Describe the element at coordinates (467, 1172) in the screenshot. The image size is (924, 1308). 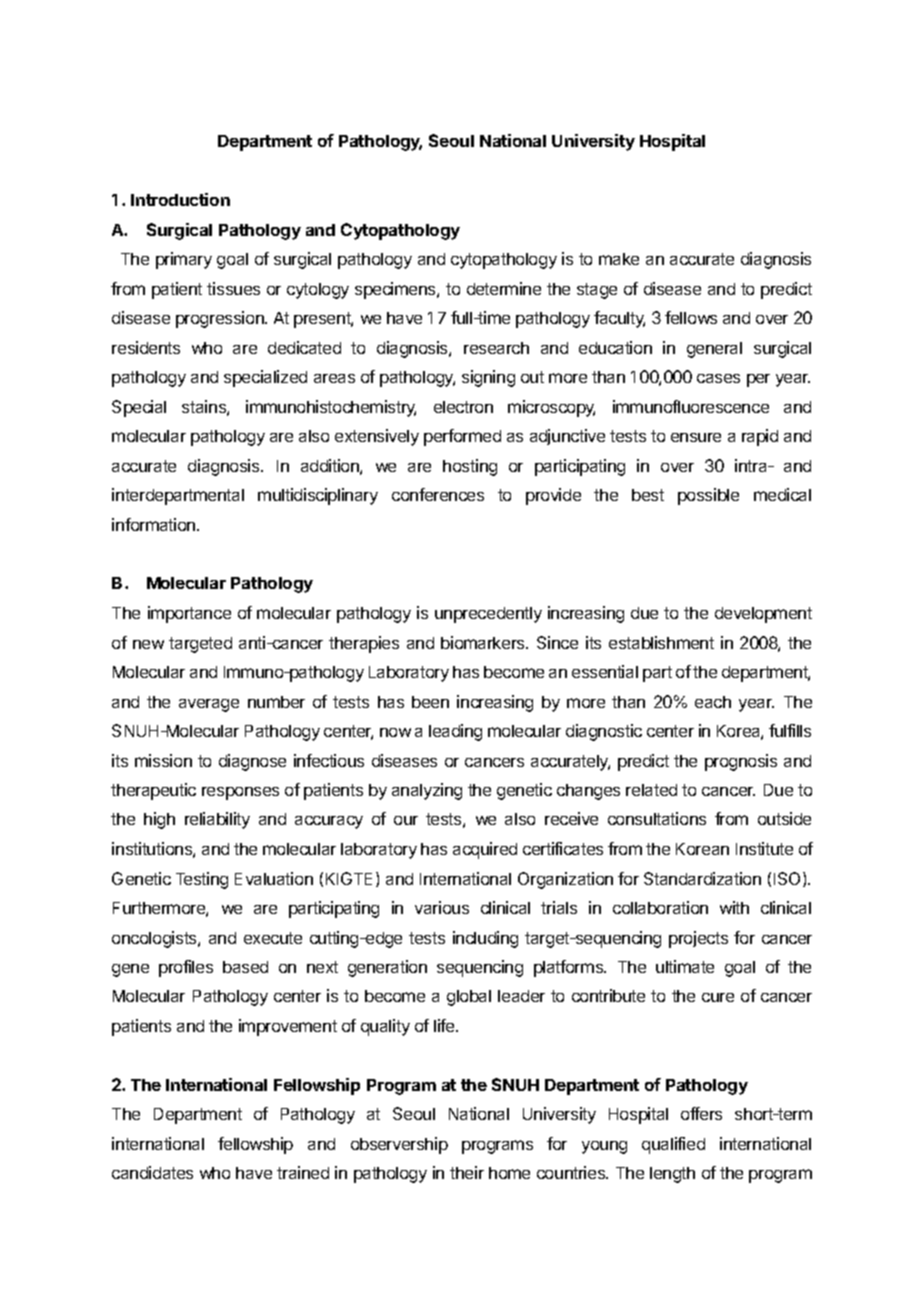
I see `their` at that location.
